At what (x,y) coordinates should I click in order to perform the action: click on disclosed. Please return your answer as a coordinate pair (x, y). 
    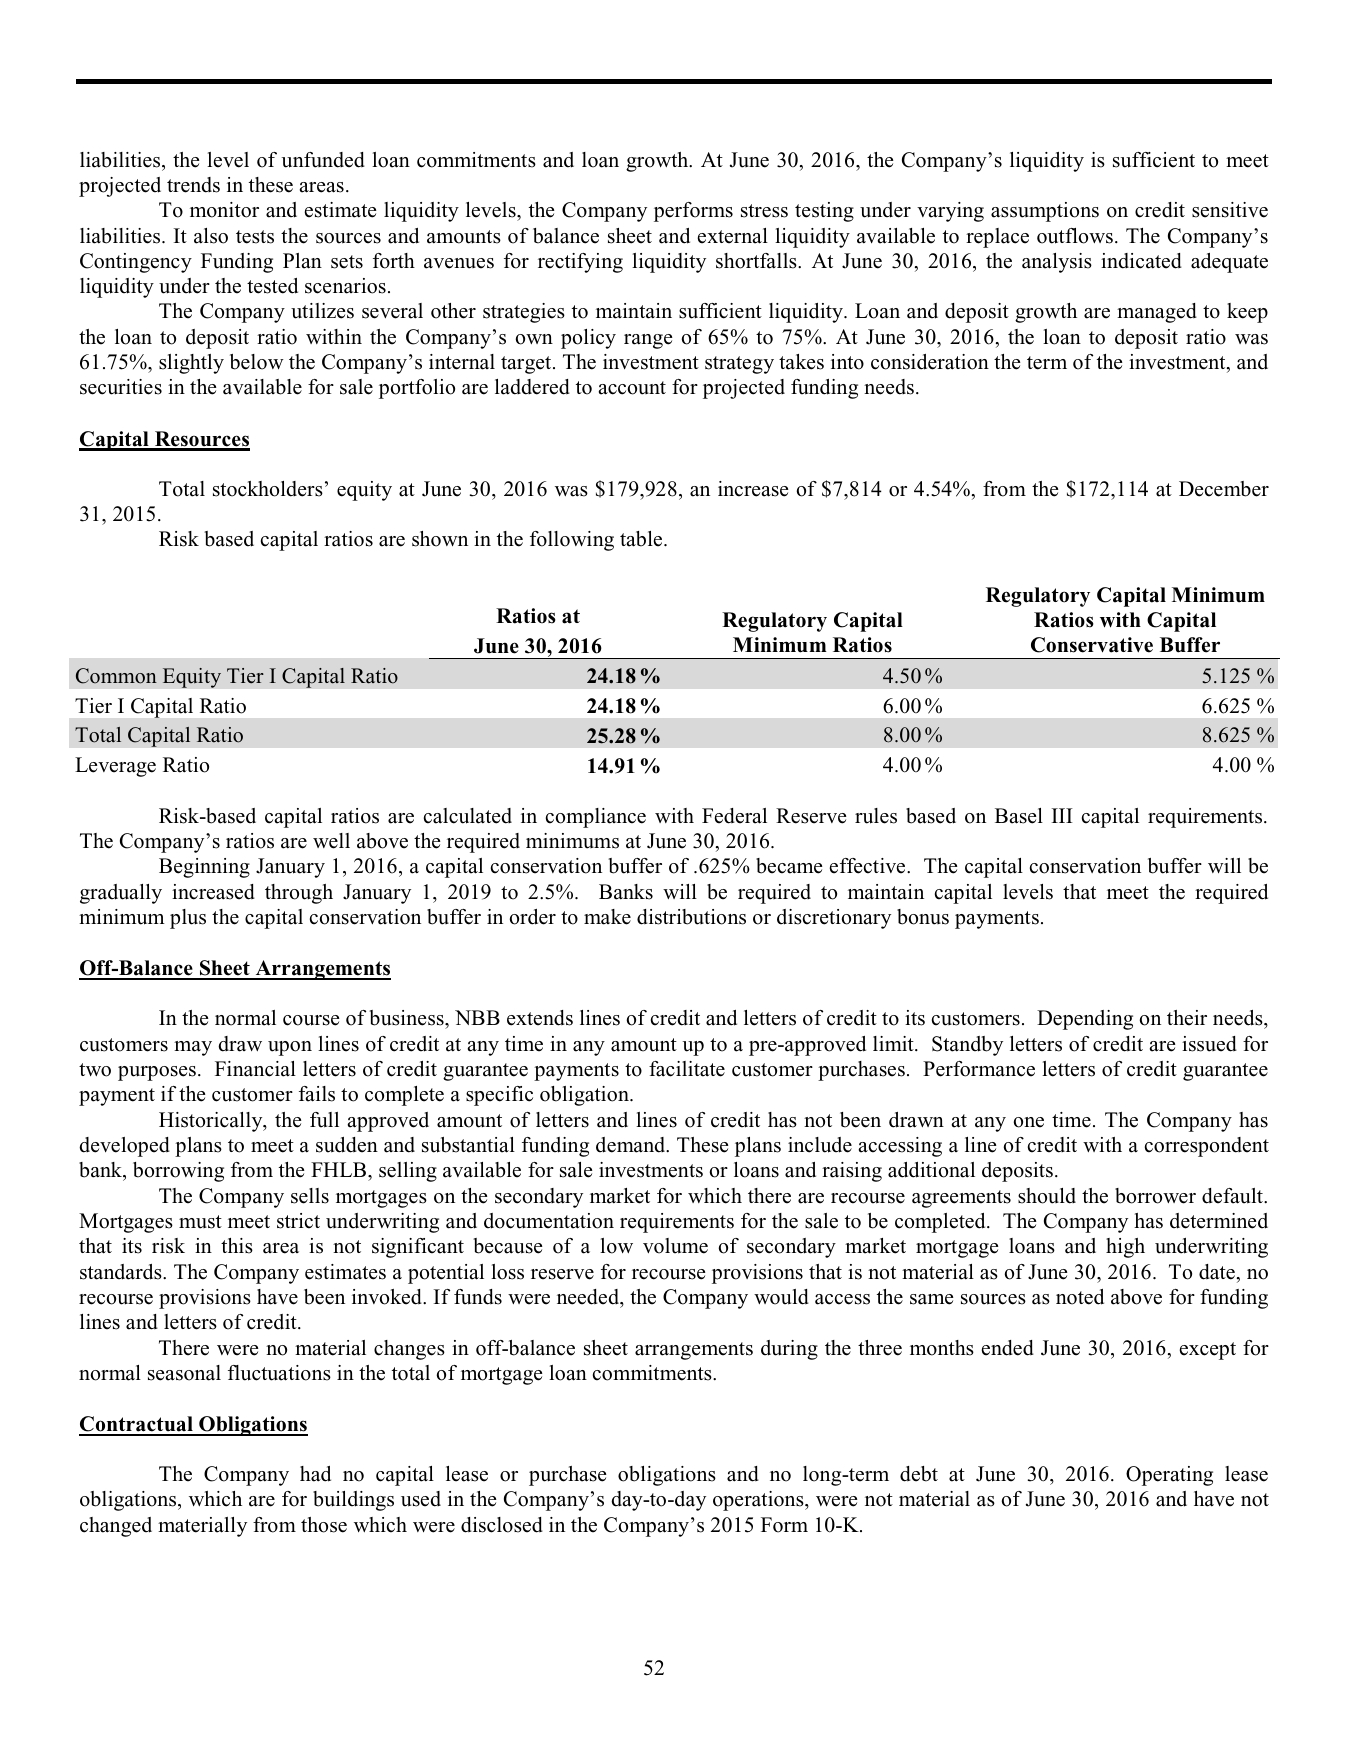
    Looking at the image, I should click on (502, 1525).
